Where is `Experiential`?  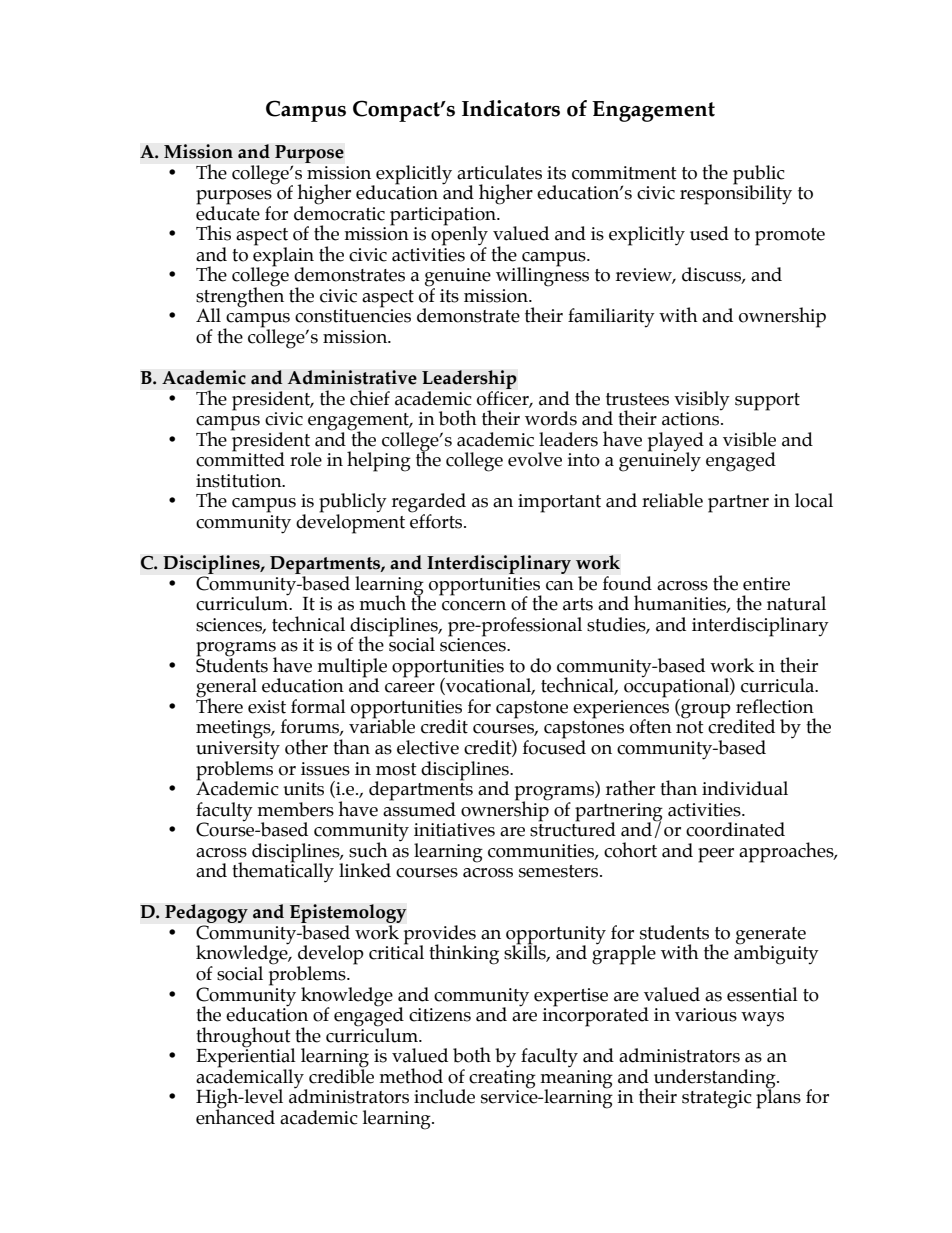
Experiential is located at coordinates (246, 1058).
